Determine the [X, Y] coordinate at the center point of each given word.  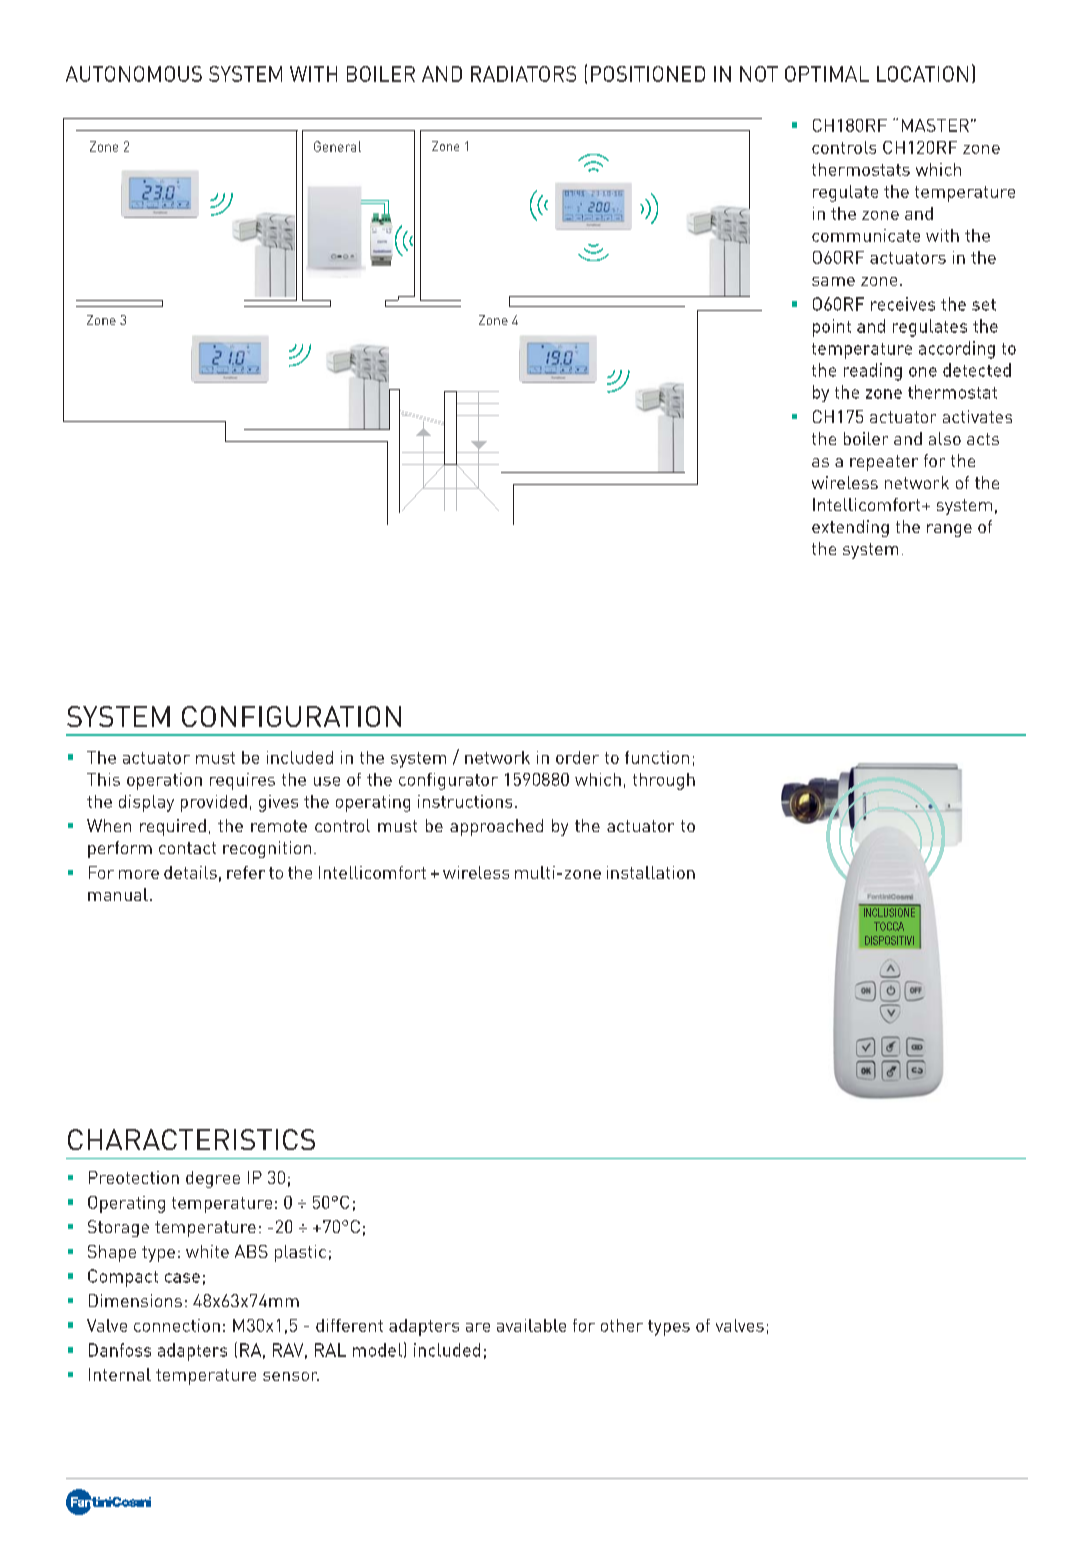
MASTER [935, 125]
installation [651, 872]
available [531, 1325]
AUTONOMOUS [134, 74]
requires [242, 781]
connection [177, 1325]
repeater [884, 463]
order [577, 757]
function [657, 757]
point [832, 328]
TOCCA [889, 926]
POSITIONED [648, 74]
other [622, 1325]
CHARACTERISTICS [191, 1139]
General [337, 146]
